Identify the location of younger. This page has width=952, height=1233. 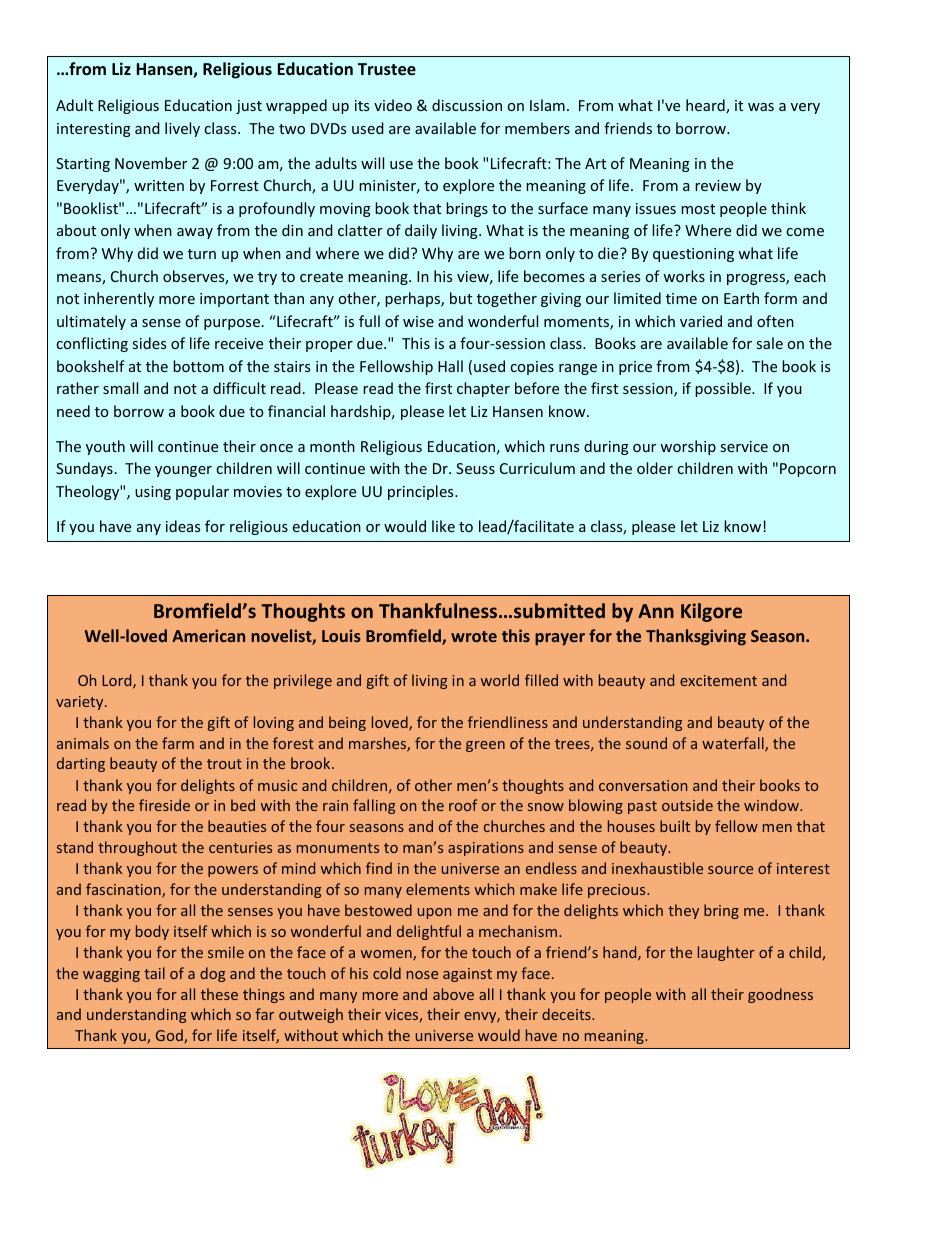
(183, 471).
